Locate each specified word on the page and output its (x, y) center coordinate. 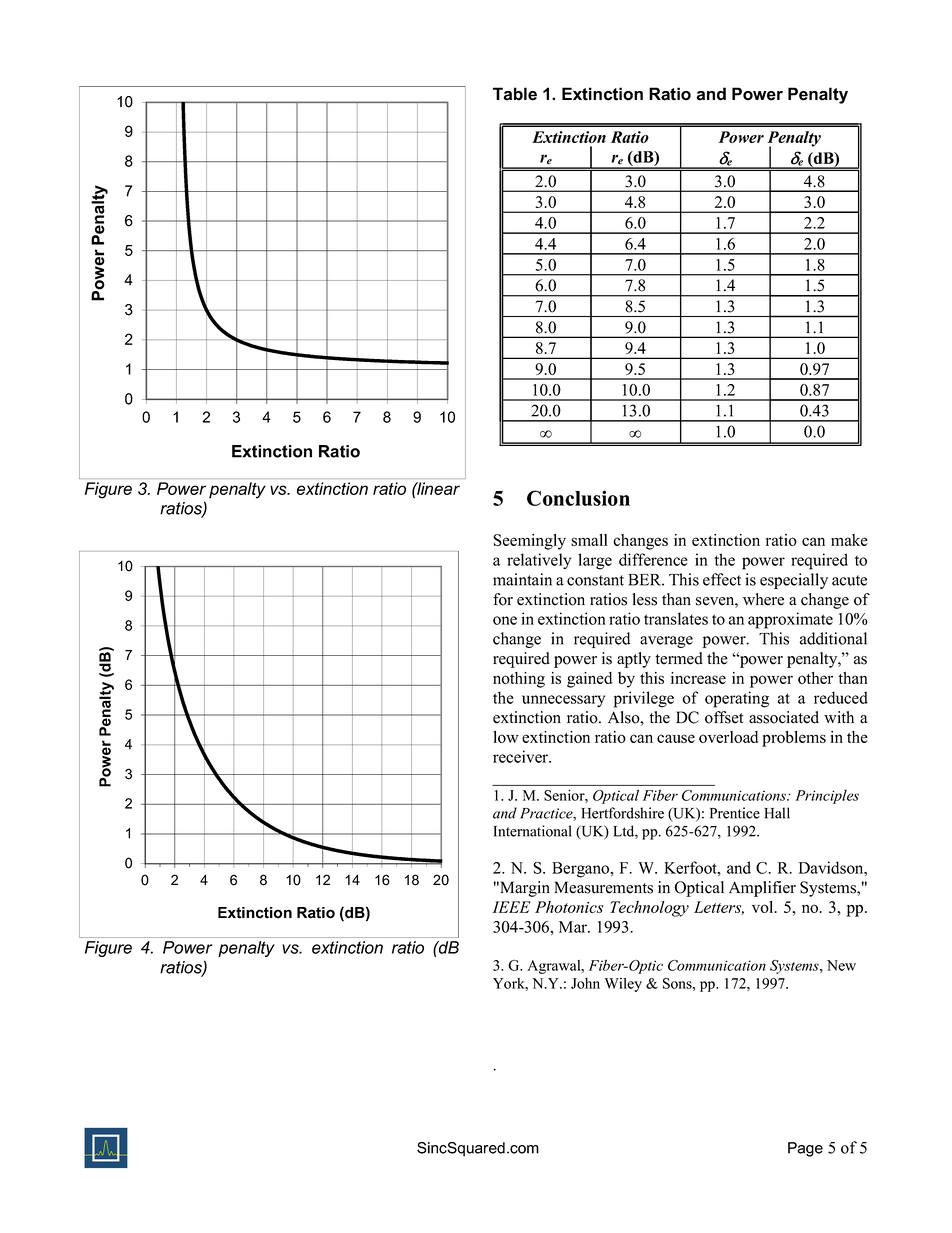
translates (676, 618)
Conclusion (578, 498)
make (849, 540)
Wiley (623, 985)
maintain (522, 579)
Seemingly (529, 542)
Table (515, 94)
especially (794, 581)
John (585, 983)
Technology (649, 909)
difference (653, 559)
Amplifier (762, 889)
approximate (790, 620)
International (533, 831)
